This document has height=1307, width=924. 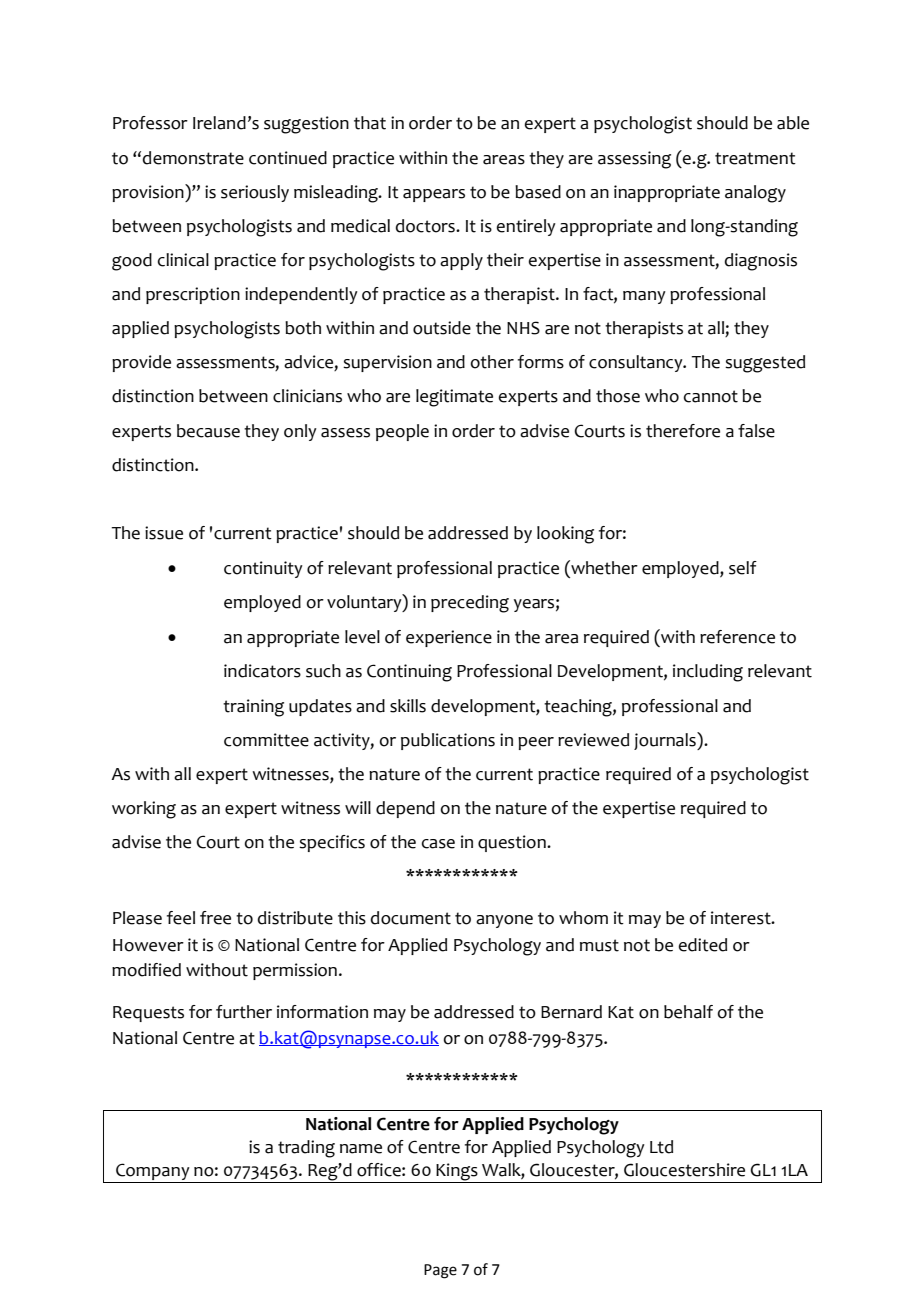 I want to click on because, so click(x=208, y=431).
